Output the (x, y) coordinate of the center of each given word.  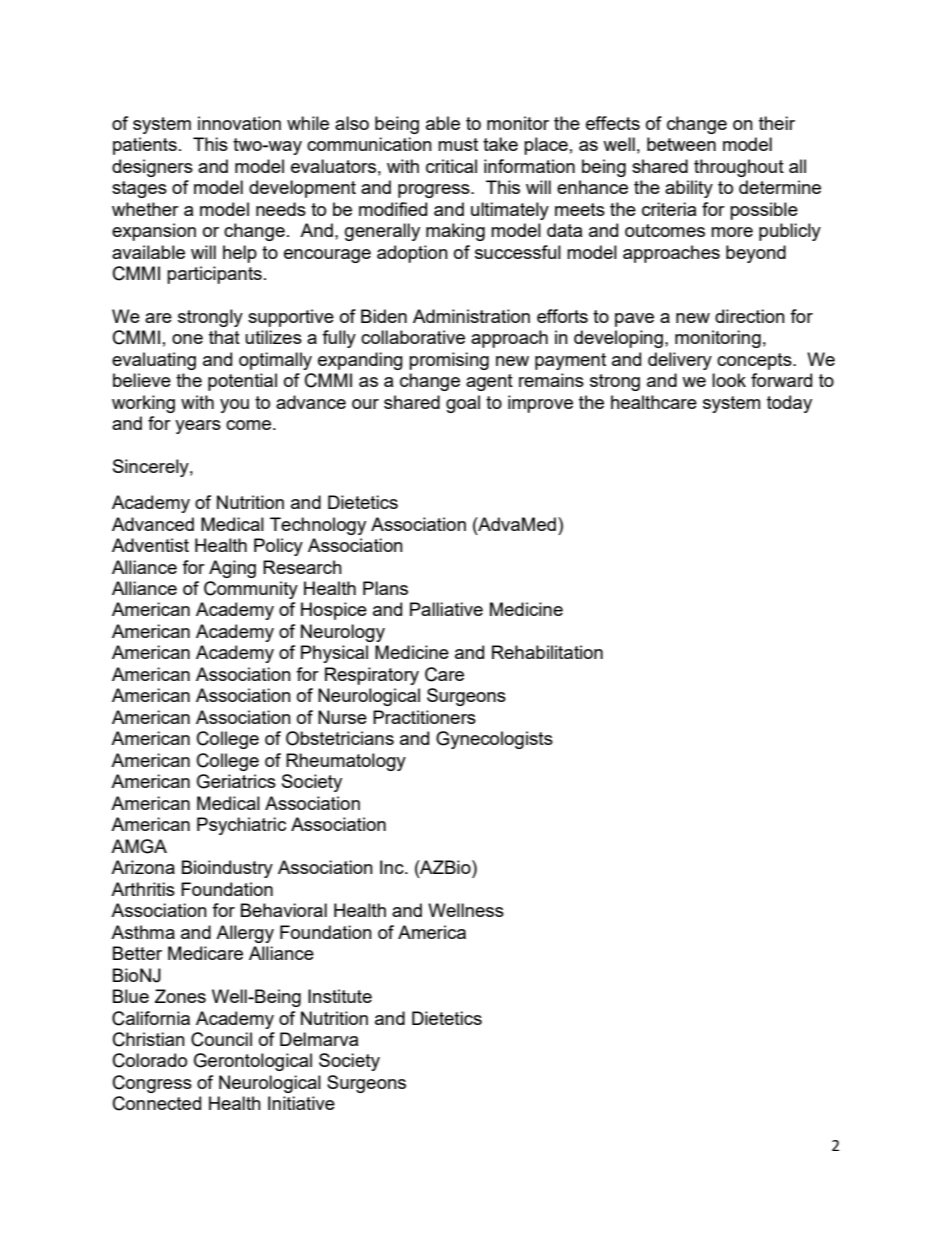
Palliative (446, 609)
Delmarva (319, 1039)
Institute (340, 996)
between (681, 144)
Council (221, 1039)
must (458, 144)
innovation (239, 123)
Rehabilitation (547, 652)
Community (251, 590)
